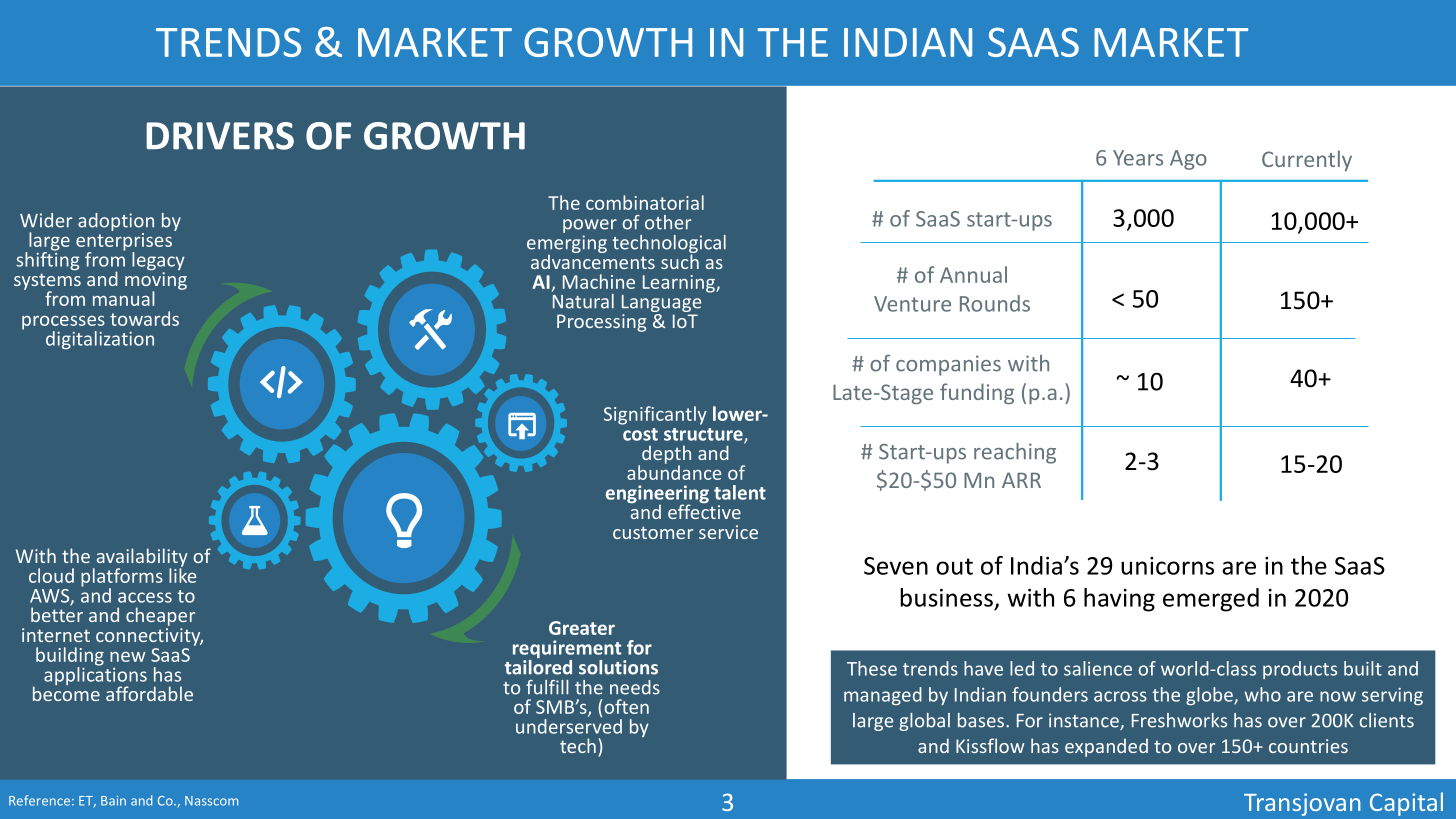 The width and height of the page is (1456, 819). What do you see at coordinates (728, 532) in the page?
I see `service` at bounding box center [728, 532].
